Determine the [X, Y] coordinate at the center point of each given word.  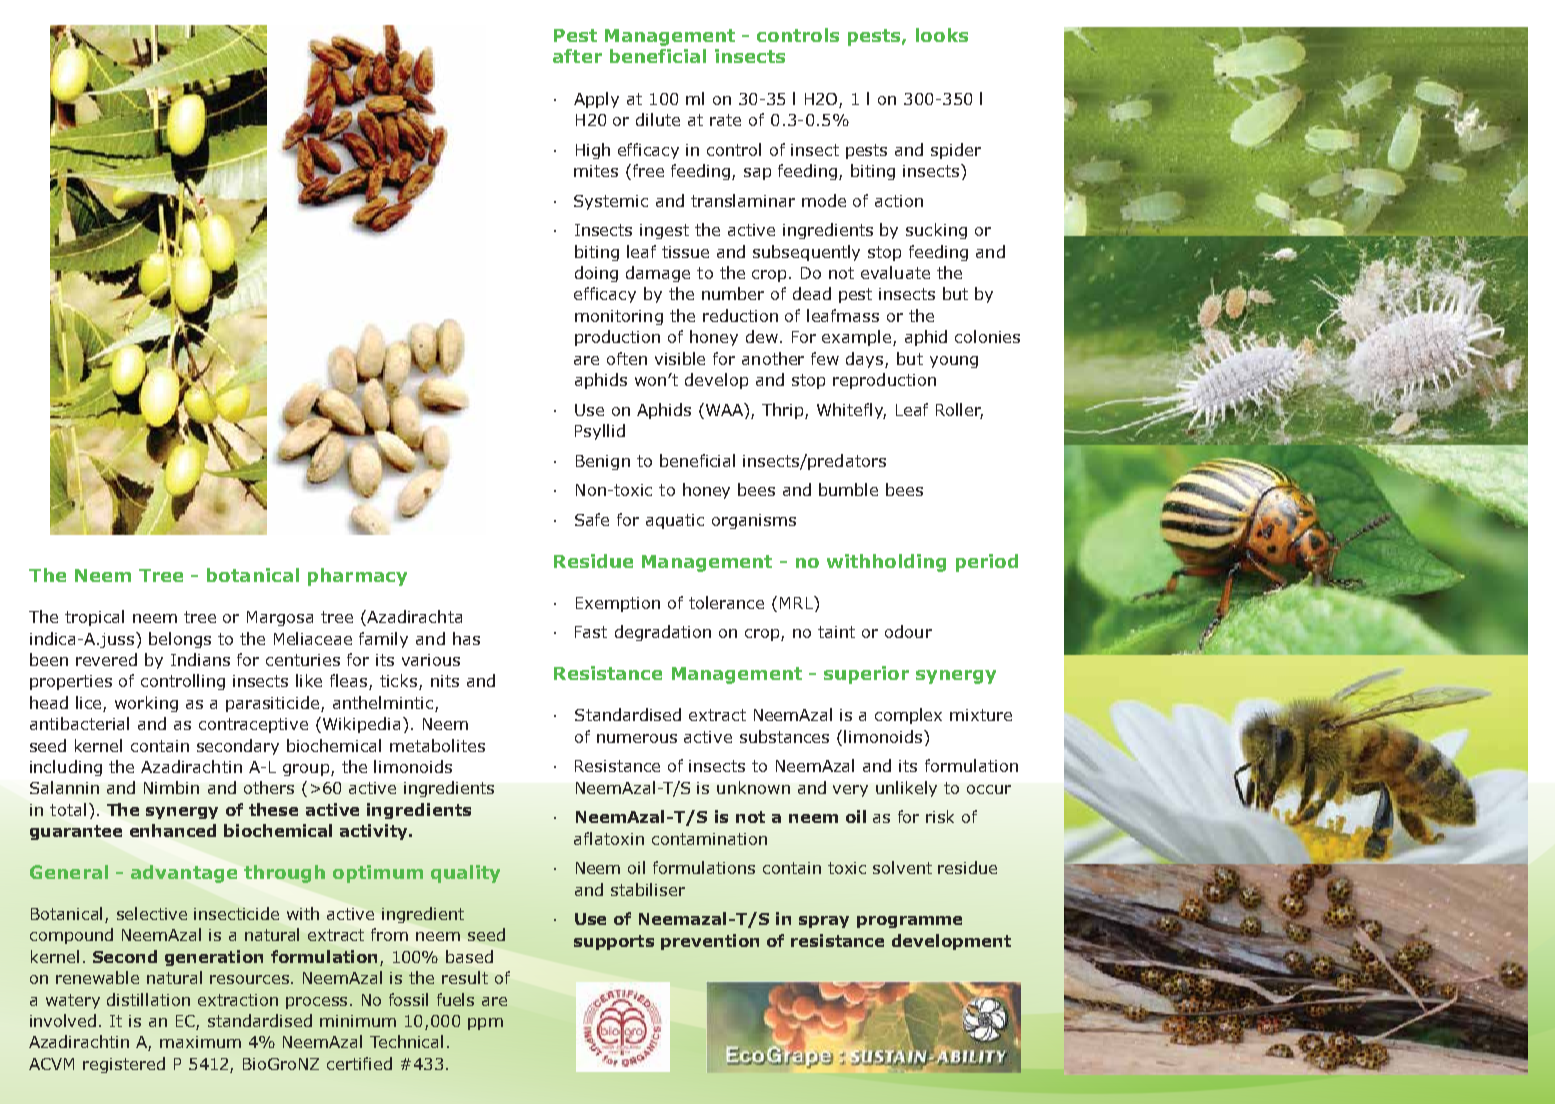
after [577, 56]
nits [445, 681]
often [627, 358]
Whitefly [851, 411]
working [146, 704]
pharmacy [357, 577]
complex [908, 716]
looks [942, 35]
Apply [596, 100]
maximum [200, 1042]
